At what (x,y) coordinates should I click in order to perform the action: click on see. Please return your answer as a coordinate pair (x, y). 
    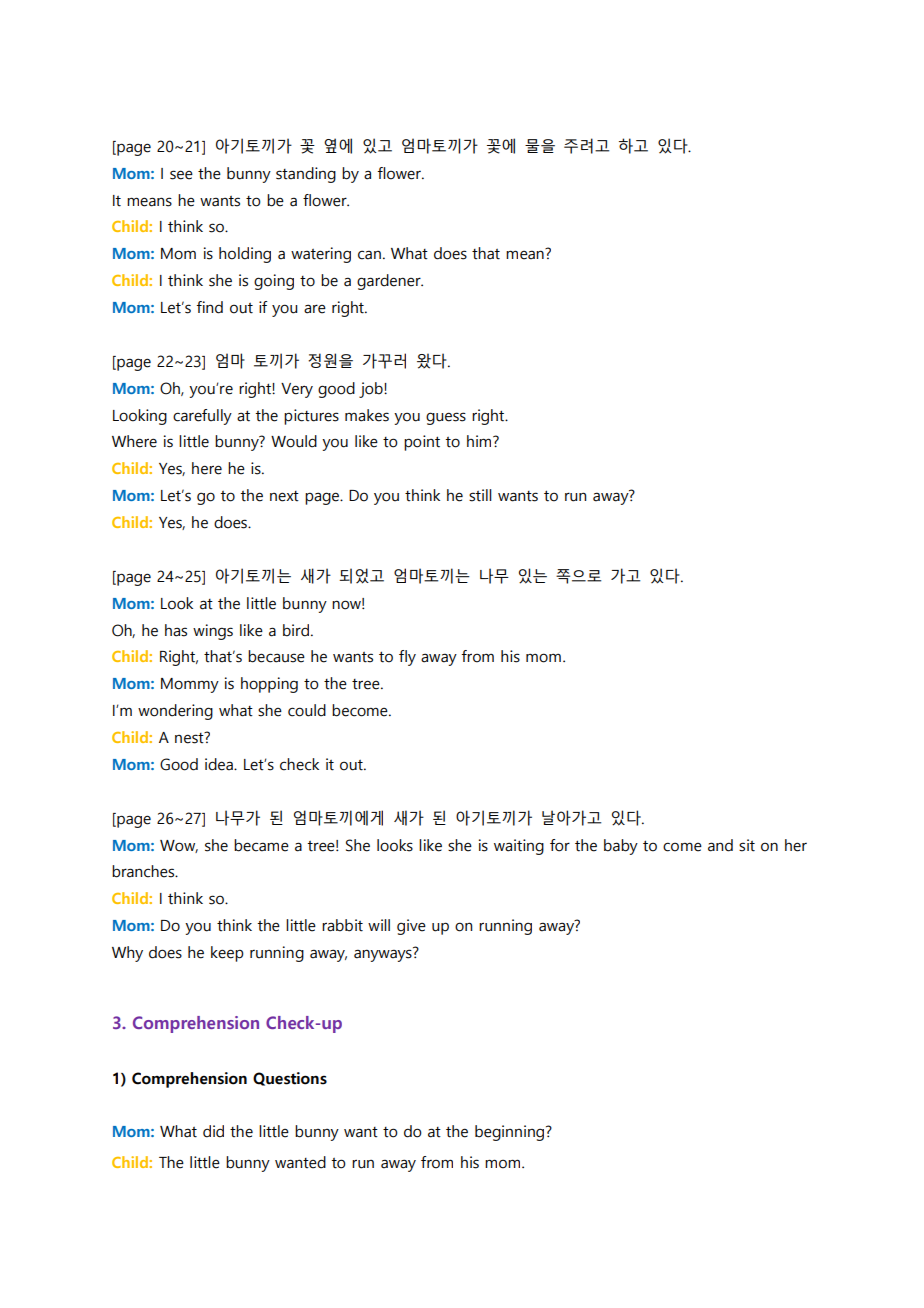
    Looking at the image, I should click on (181, 175).
